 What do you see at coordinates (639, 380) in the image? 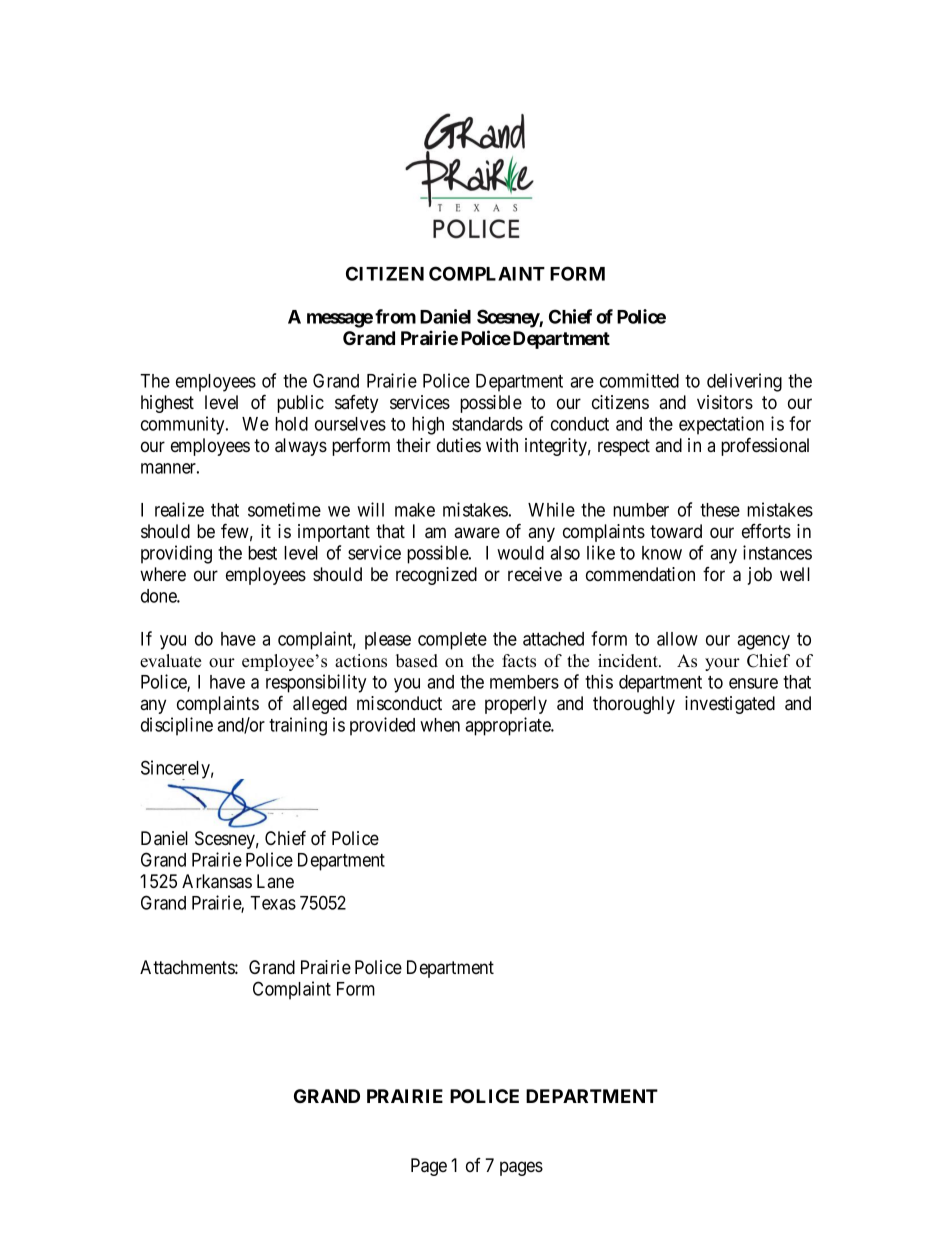
I see `committed` at bounding box center [639, 380].
